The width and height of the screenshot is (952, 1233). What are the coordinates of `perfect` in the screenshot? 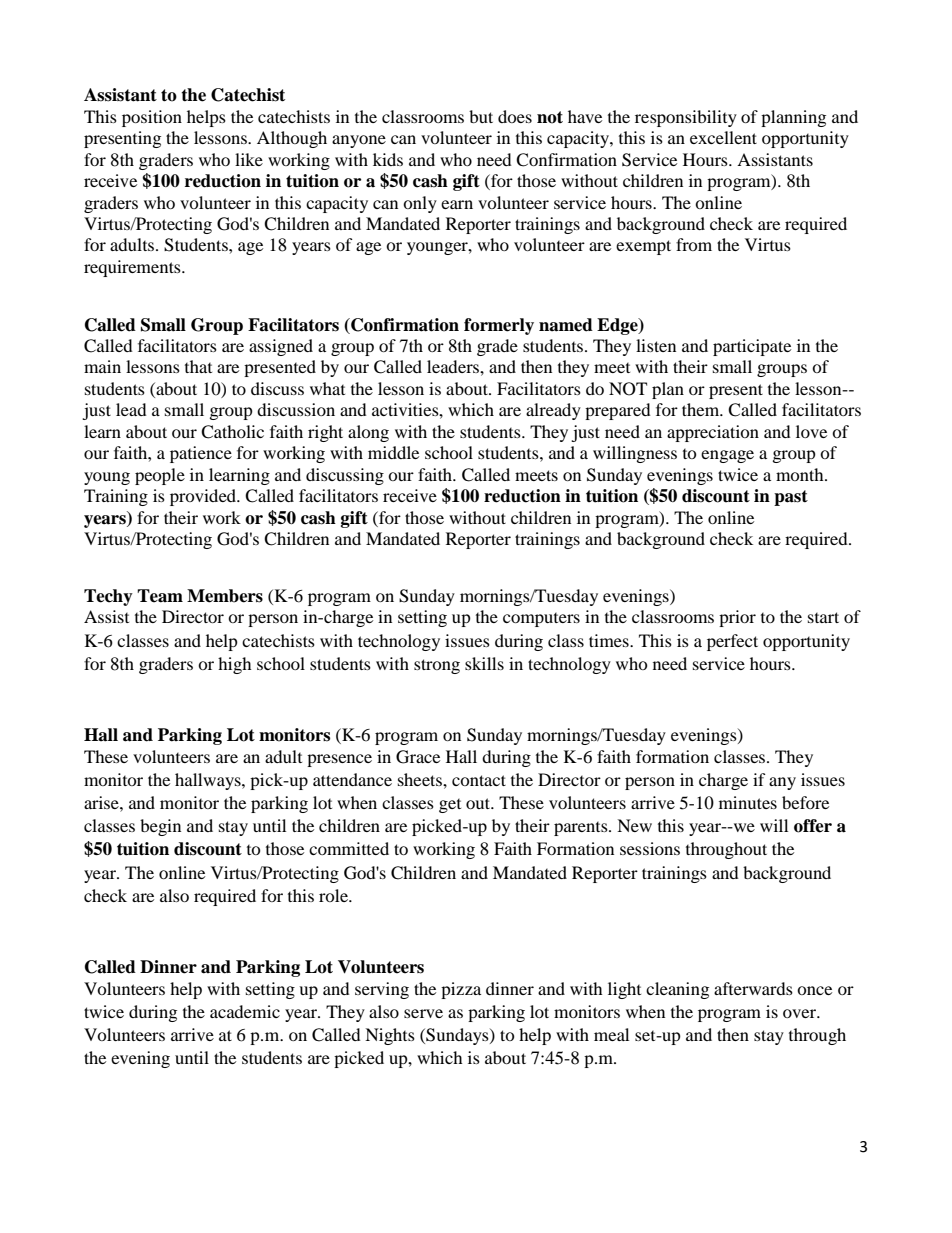 It's located at (732, 642).
